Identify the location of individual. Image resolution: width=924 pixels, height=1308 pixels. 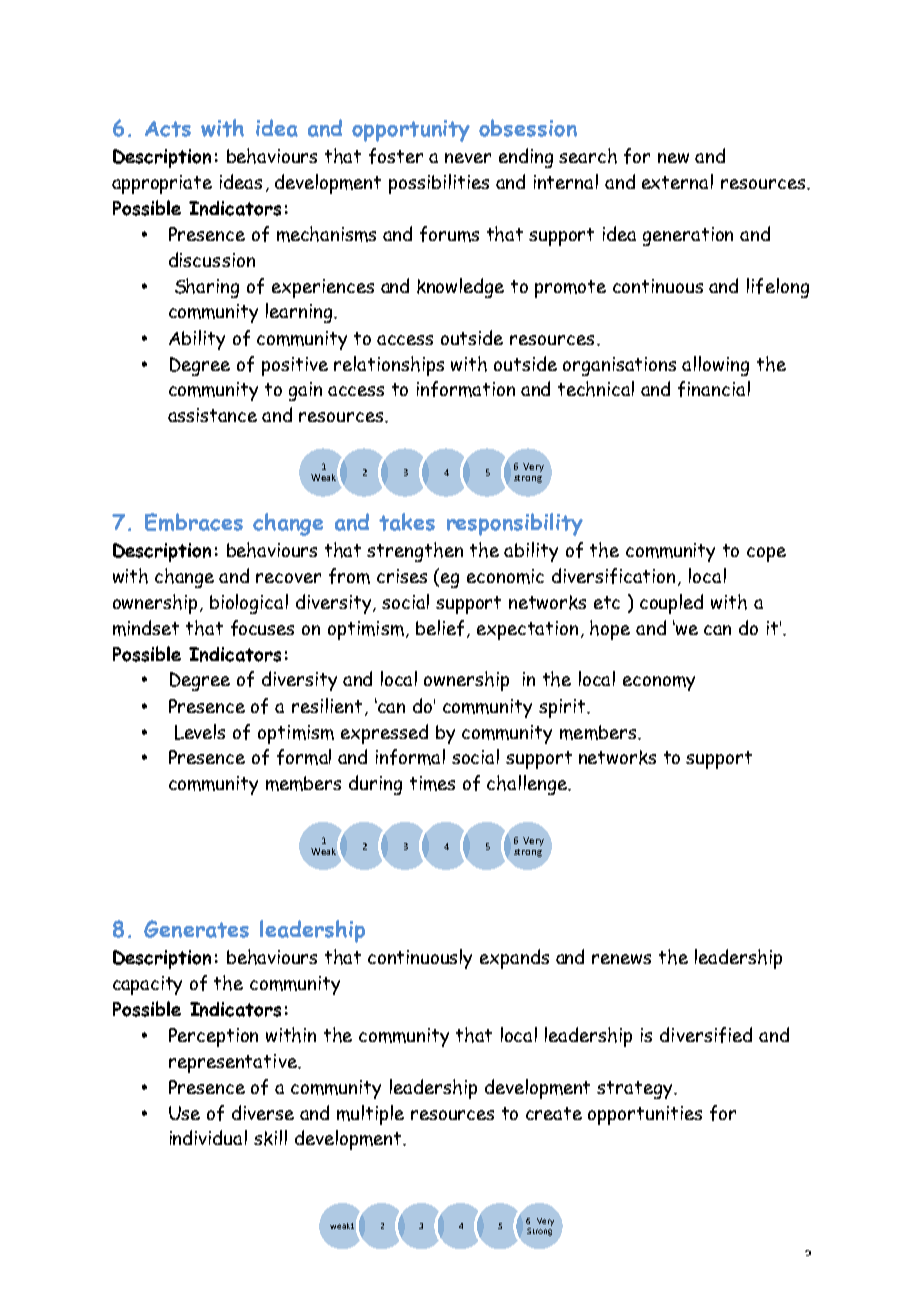
(208, 1137).
